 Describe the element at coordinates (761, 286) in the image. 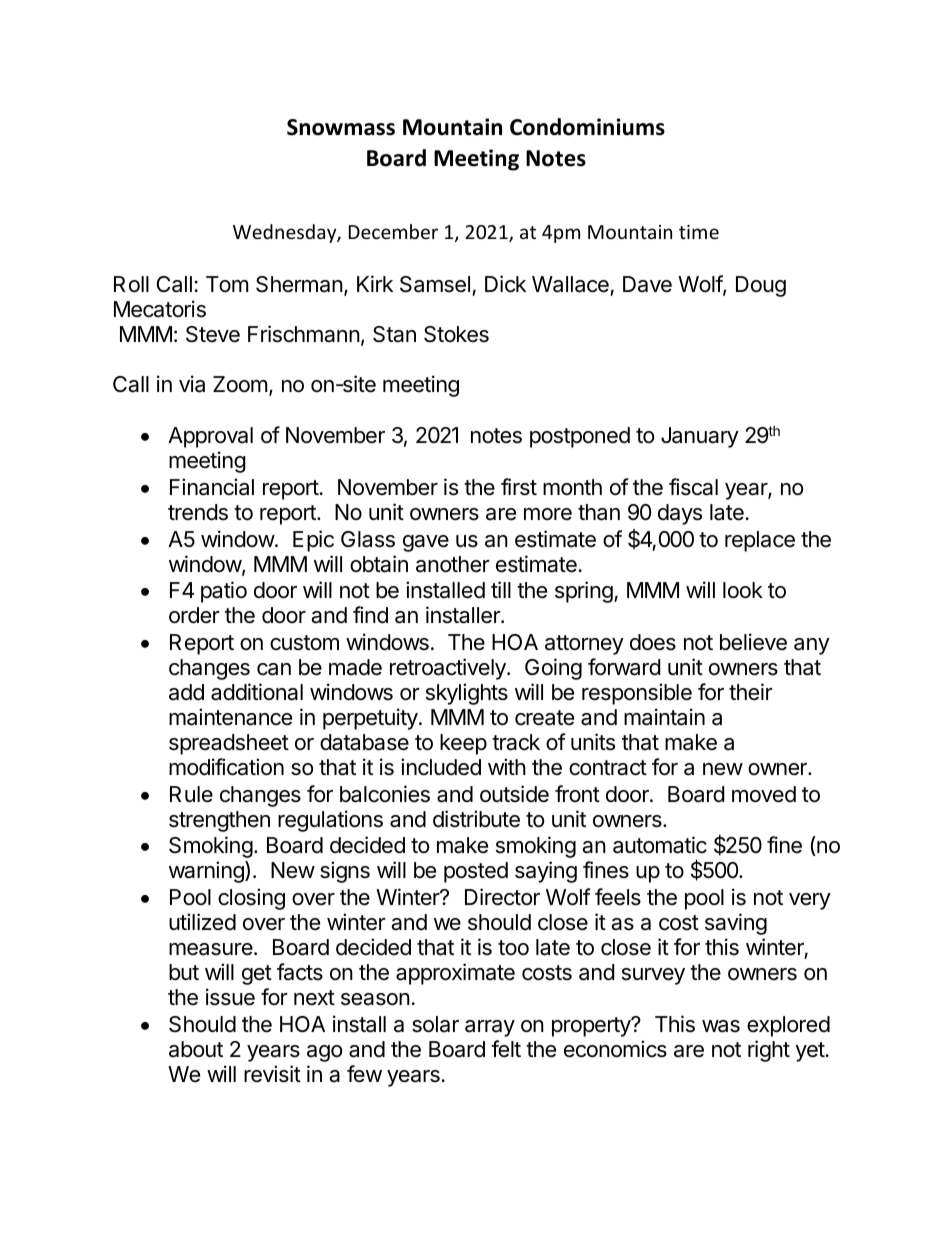

I see `Doug` at that location.
